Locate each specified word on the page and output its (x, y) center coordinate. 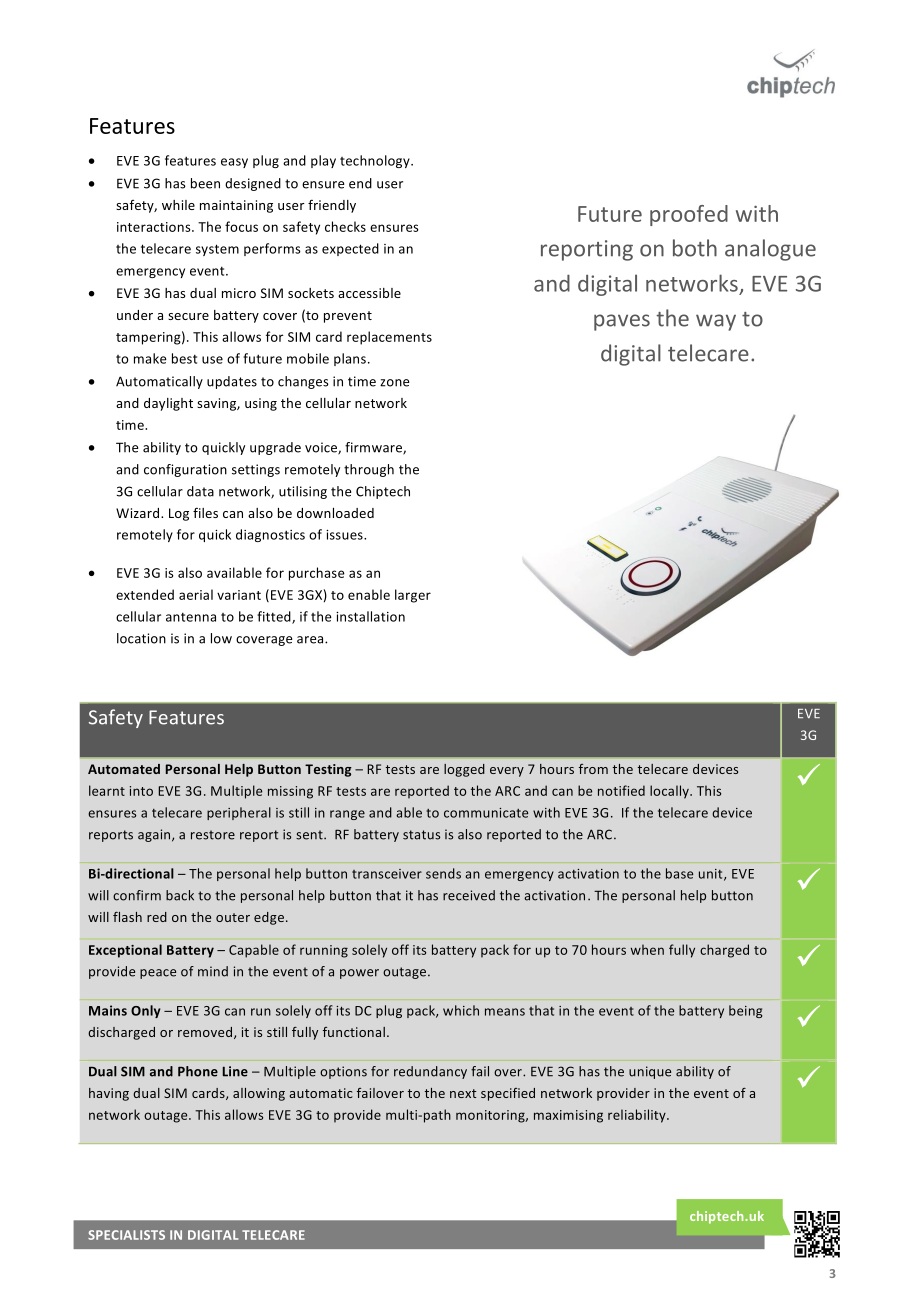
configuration (185, 470)
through (369, 470)
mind (213, 971)
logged (464, 770)
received (469, 895)
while (178, 205)
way (716, 322)
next (463, 1093)
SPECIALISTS (126, 1235)
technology (376, 161)
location (141, 638)
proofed (689, 215)
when (647, 949)
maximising (568, 1116)
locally (670, 792)
